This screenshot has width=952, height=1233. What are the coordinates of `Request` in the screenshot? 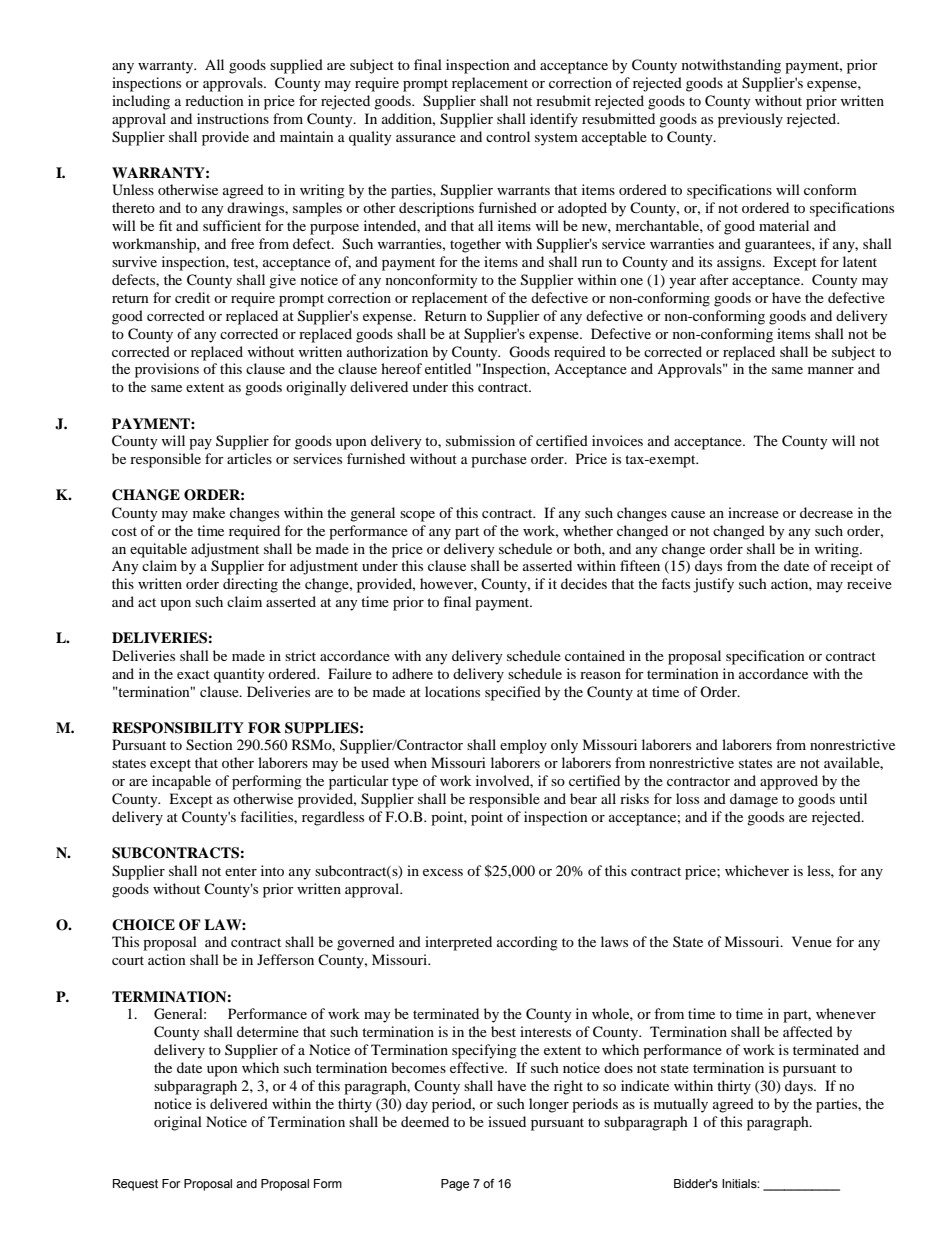 It's located at (135, 1185).
